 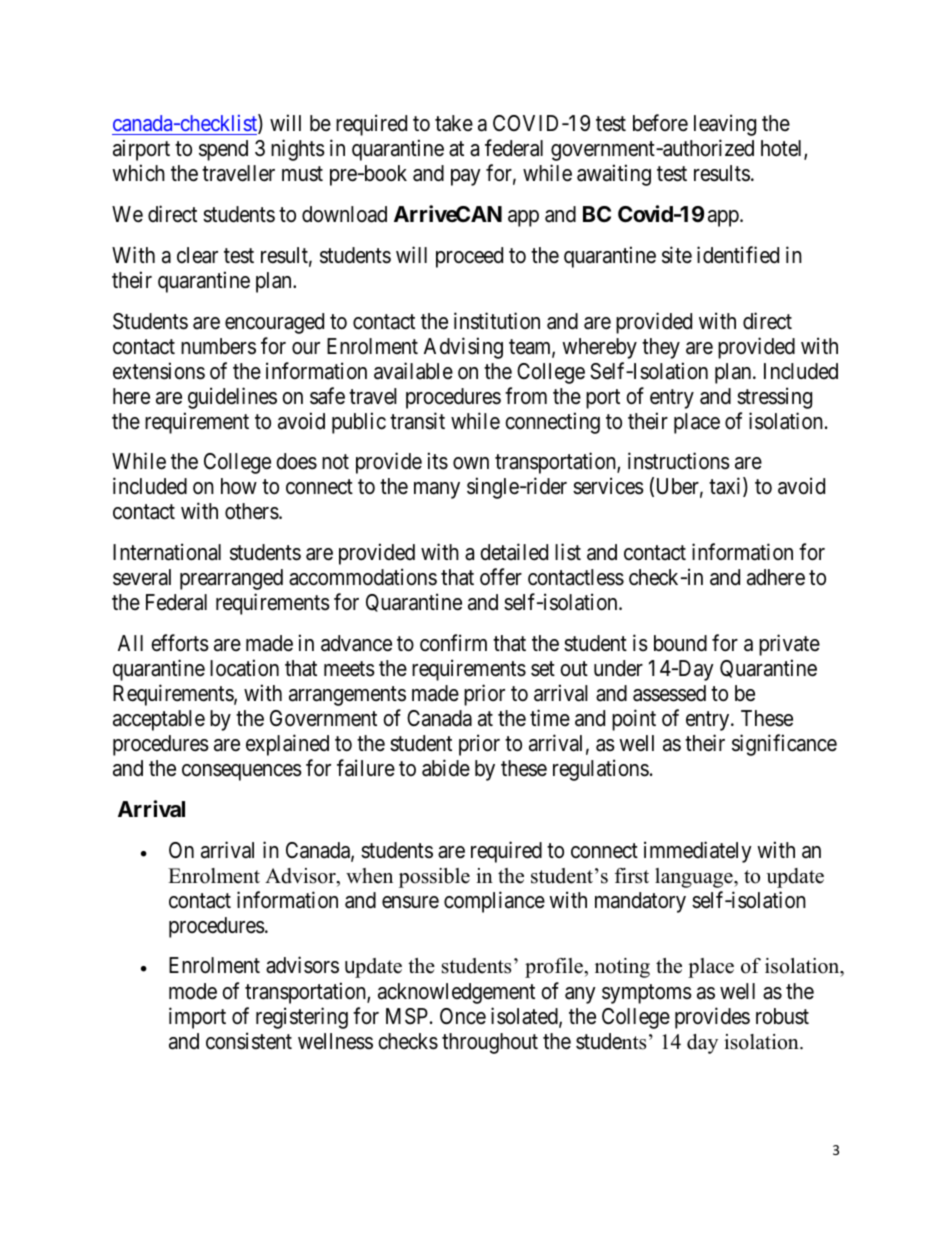 What do you see at coordinates (193, 991) in the image?
I see `mode` at bounding box center [193, 991].
